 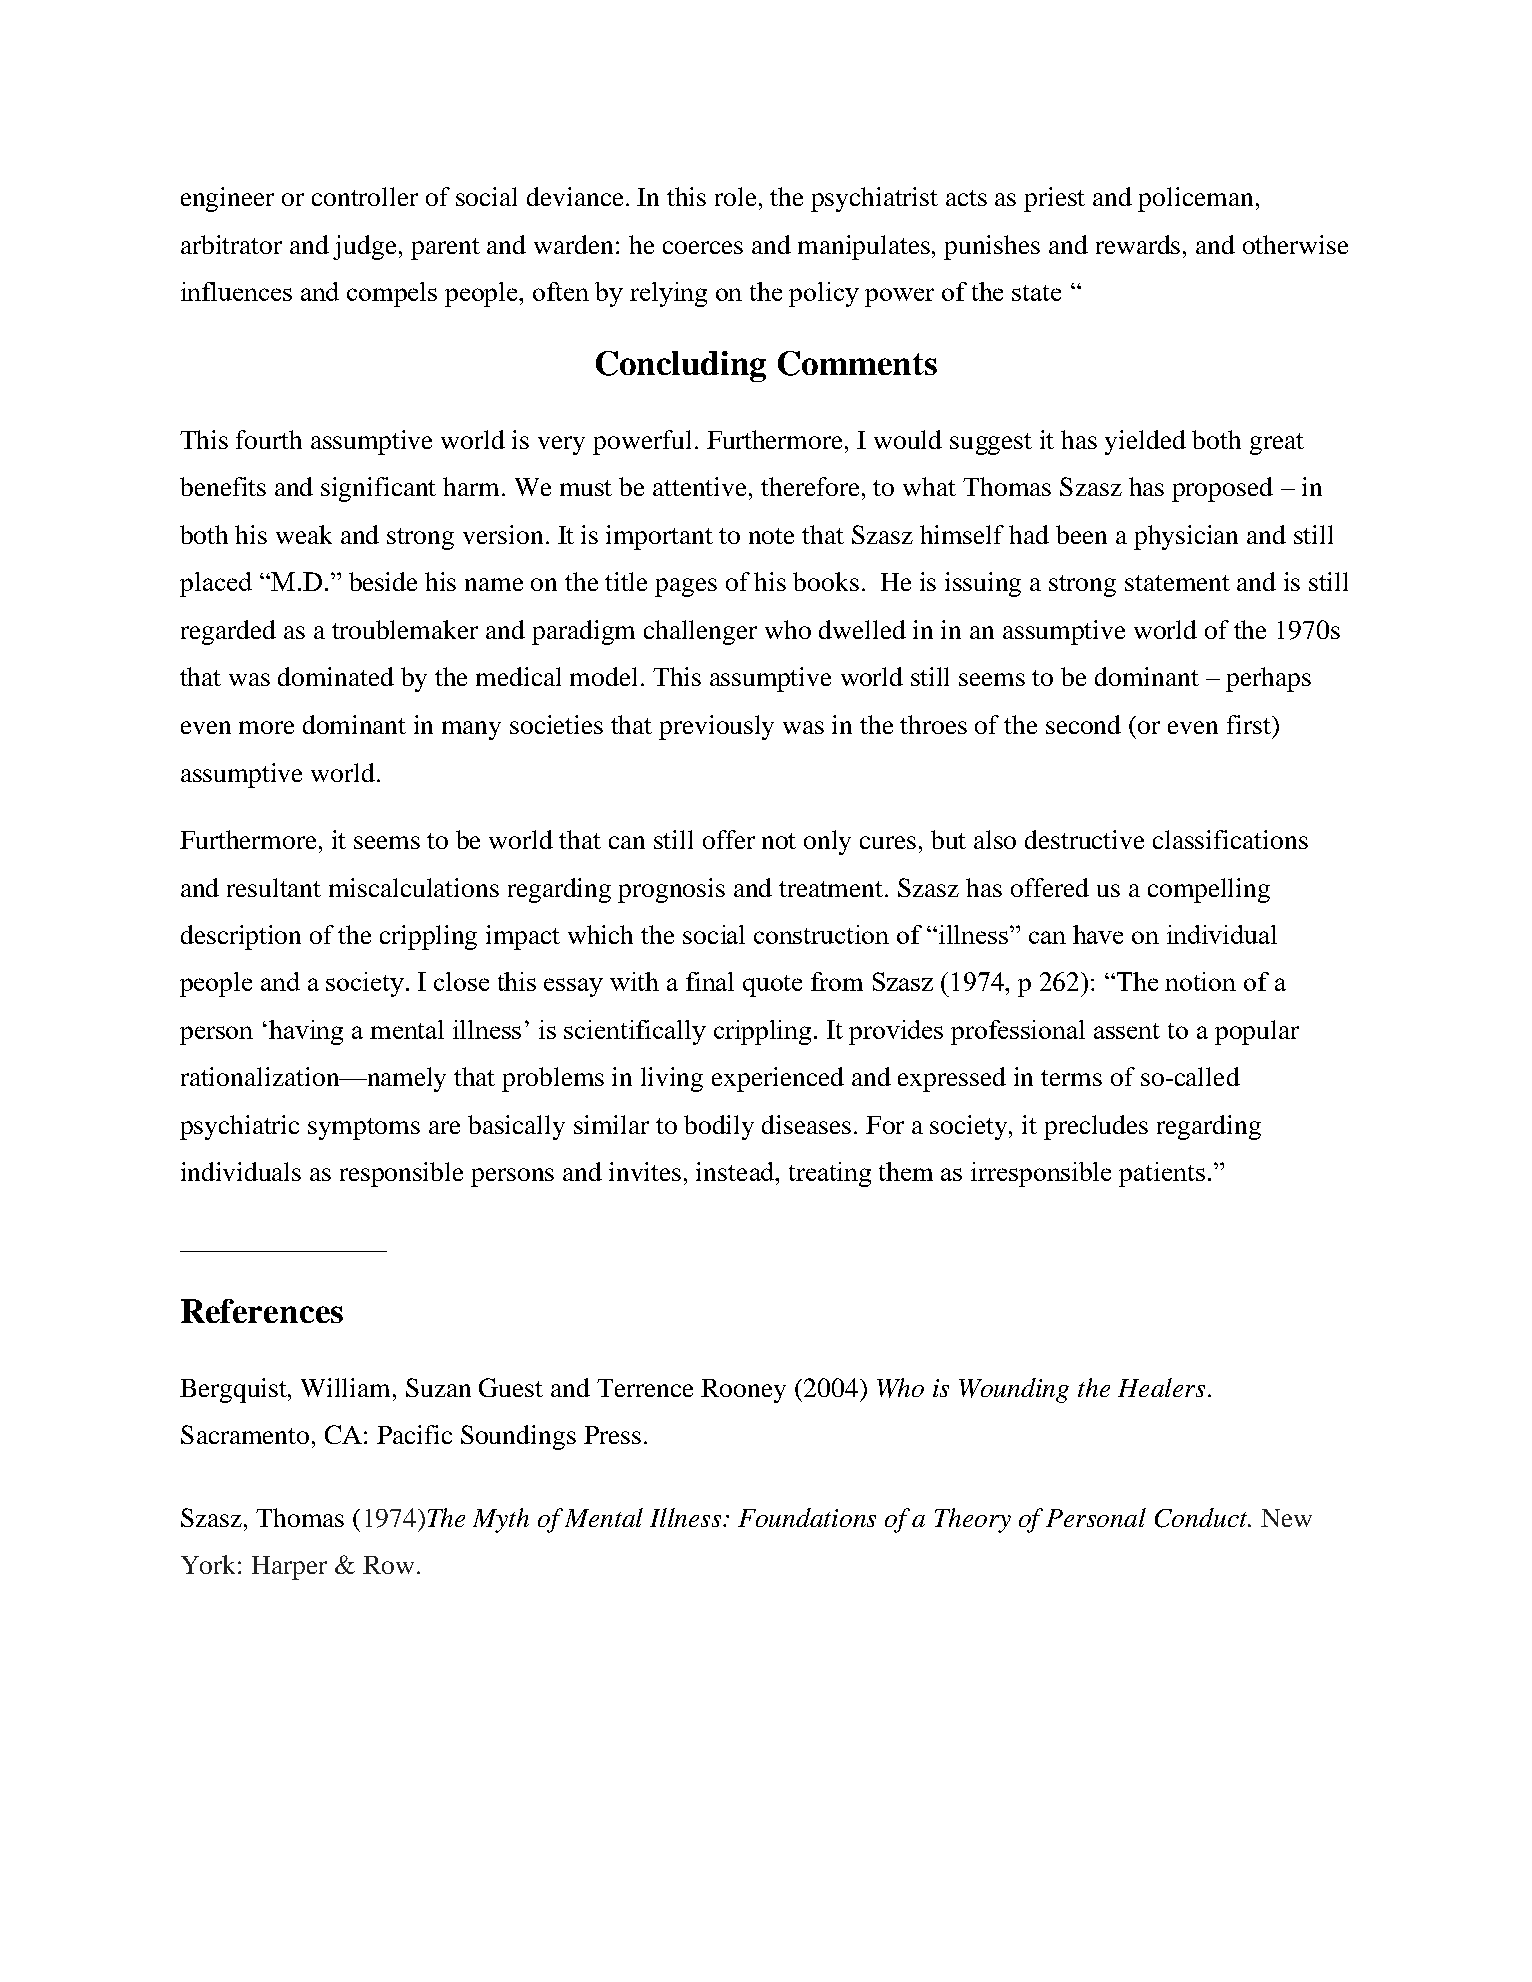 What do you see at coordinates (1138, 244) in the screenshot?
I see `rewards` at bounding box center [1138, 244].
